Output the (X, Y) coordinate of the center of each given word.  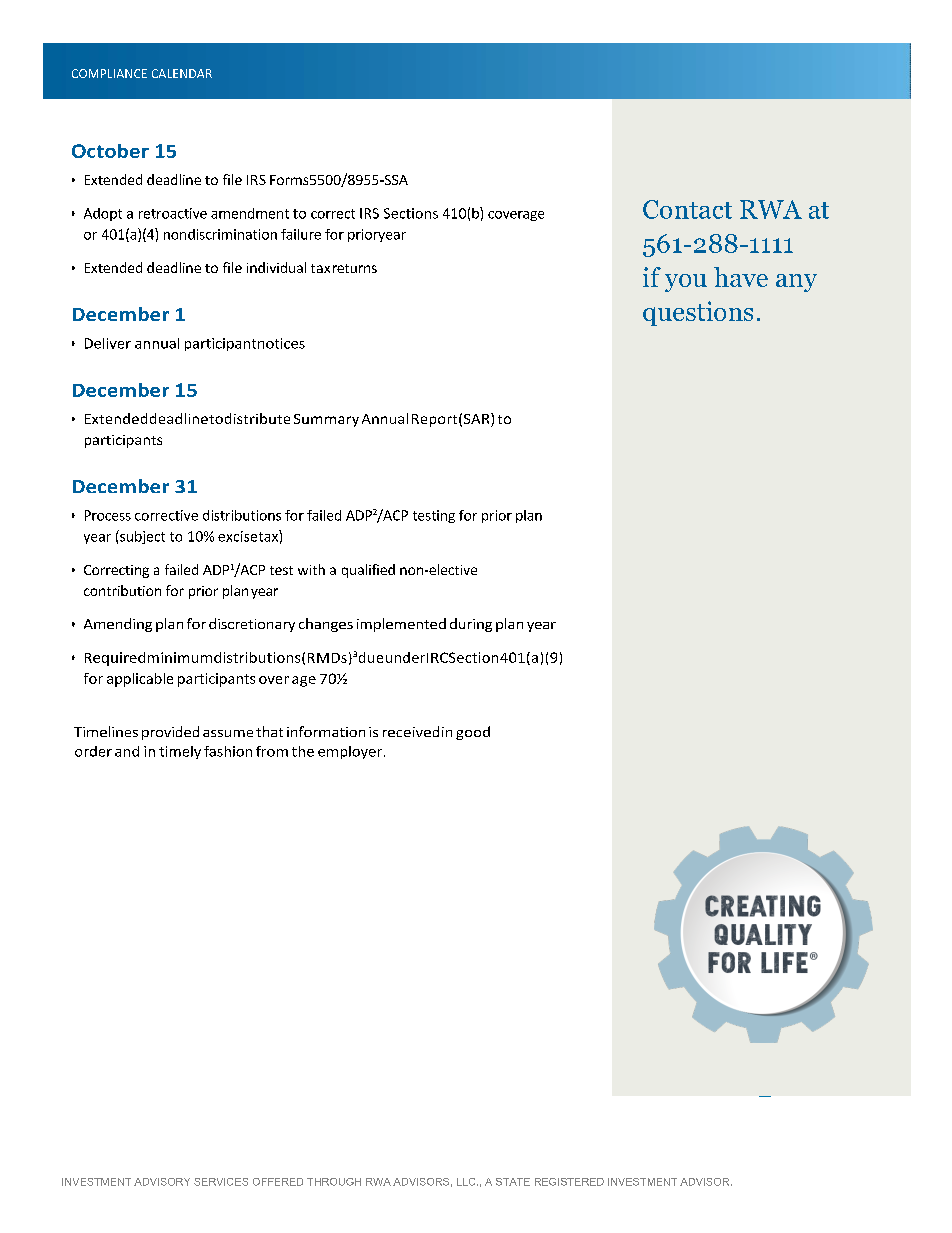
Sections (411, 213)
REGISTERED (569, 1182)
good (473, 733)
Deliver (108, 343)
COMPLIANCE (109, 73)
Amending (118, 625)
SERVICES (221, 1182)
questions (698, 313)
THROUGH (334, 1182)
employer (350, 752)
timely (180, 752)
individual (276, 267)
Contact (687, 209)
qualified (368, 571)
